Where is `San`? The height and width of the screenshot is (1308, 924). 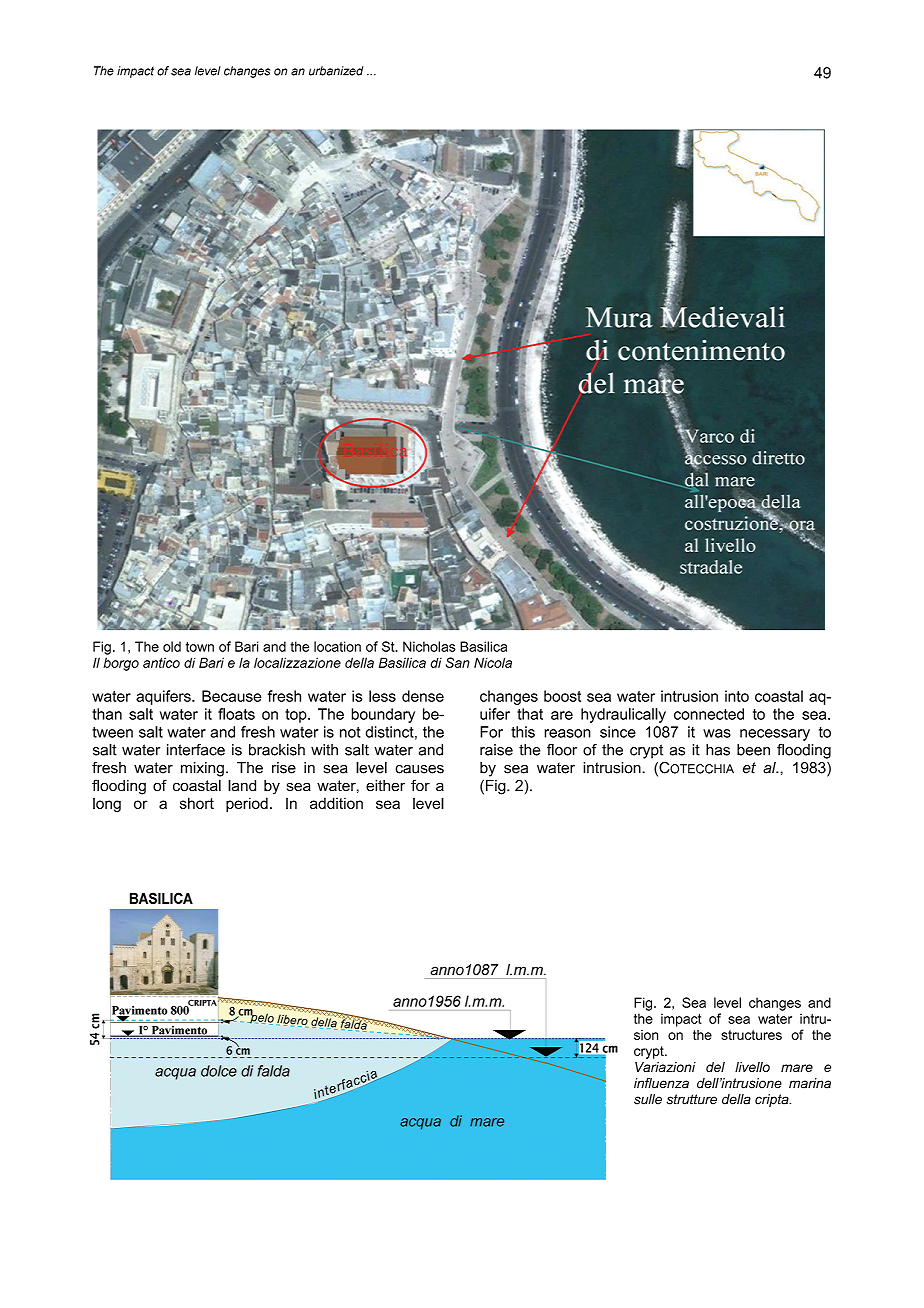 San is located at coordinates (458, 662).
